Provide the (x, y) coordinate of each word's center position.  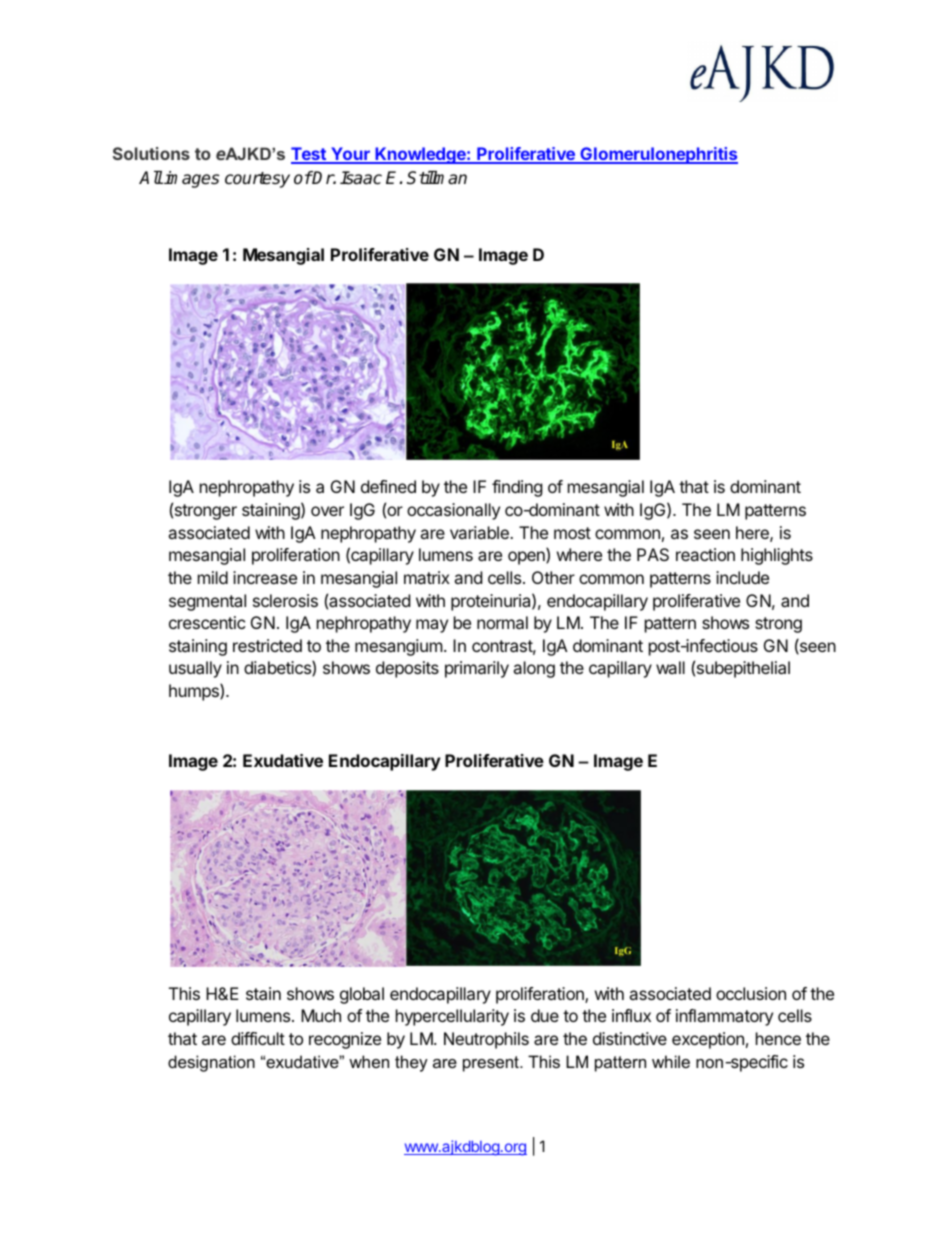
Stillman (437, 178)
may (432, 626)
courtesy (257, 180)
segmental (207, 602)
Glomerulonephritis (658, 155)
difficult (258, 1038)
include (742, 577)
